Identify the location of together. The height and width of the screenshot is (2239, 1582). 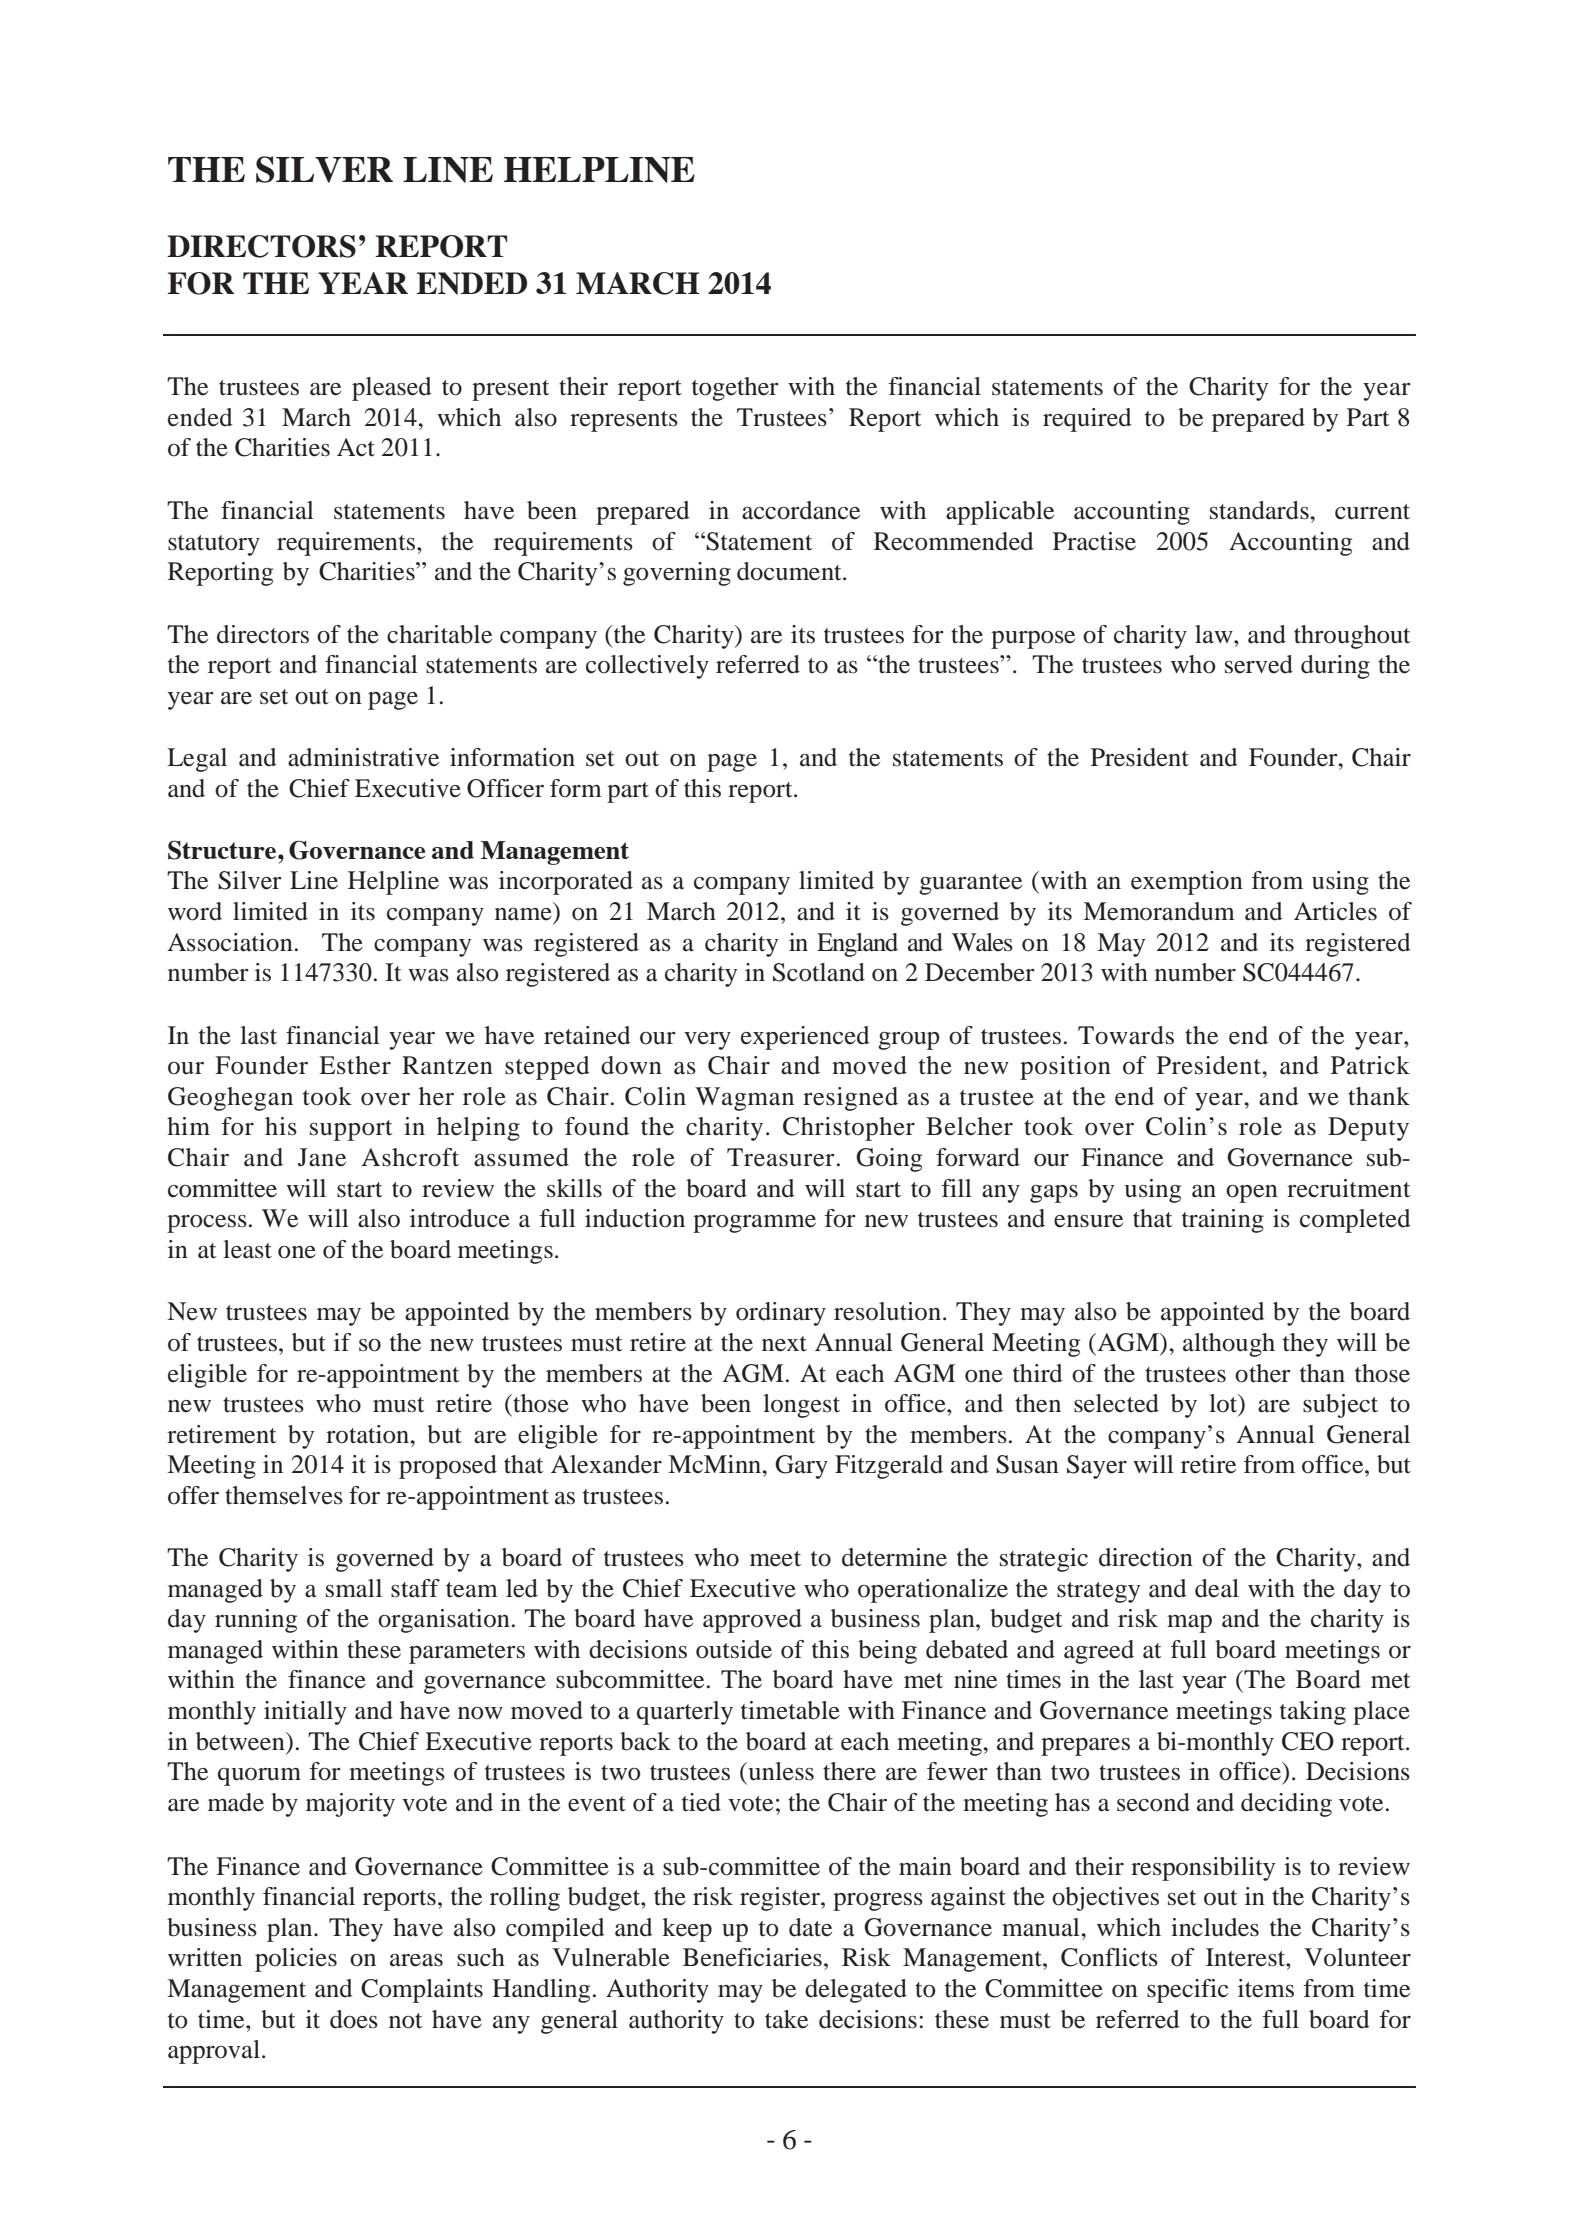
(735, 389).
